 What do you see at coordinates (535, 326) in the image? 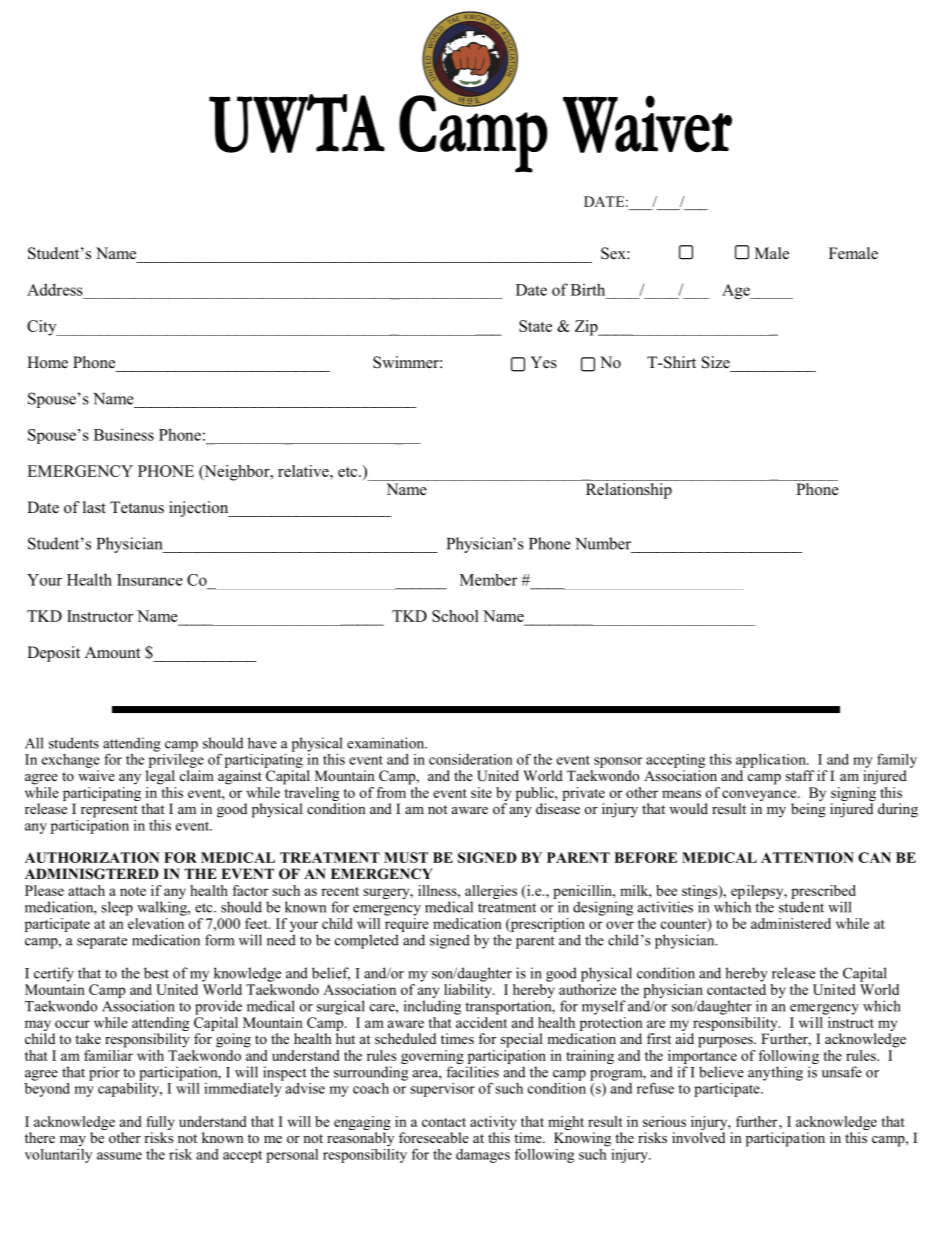
I see `State` at bounding box center [535, 326].
